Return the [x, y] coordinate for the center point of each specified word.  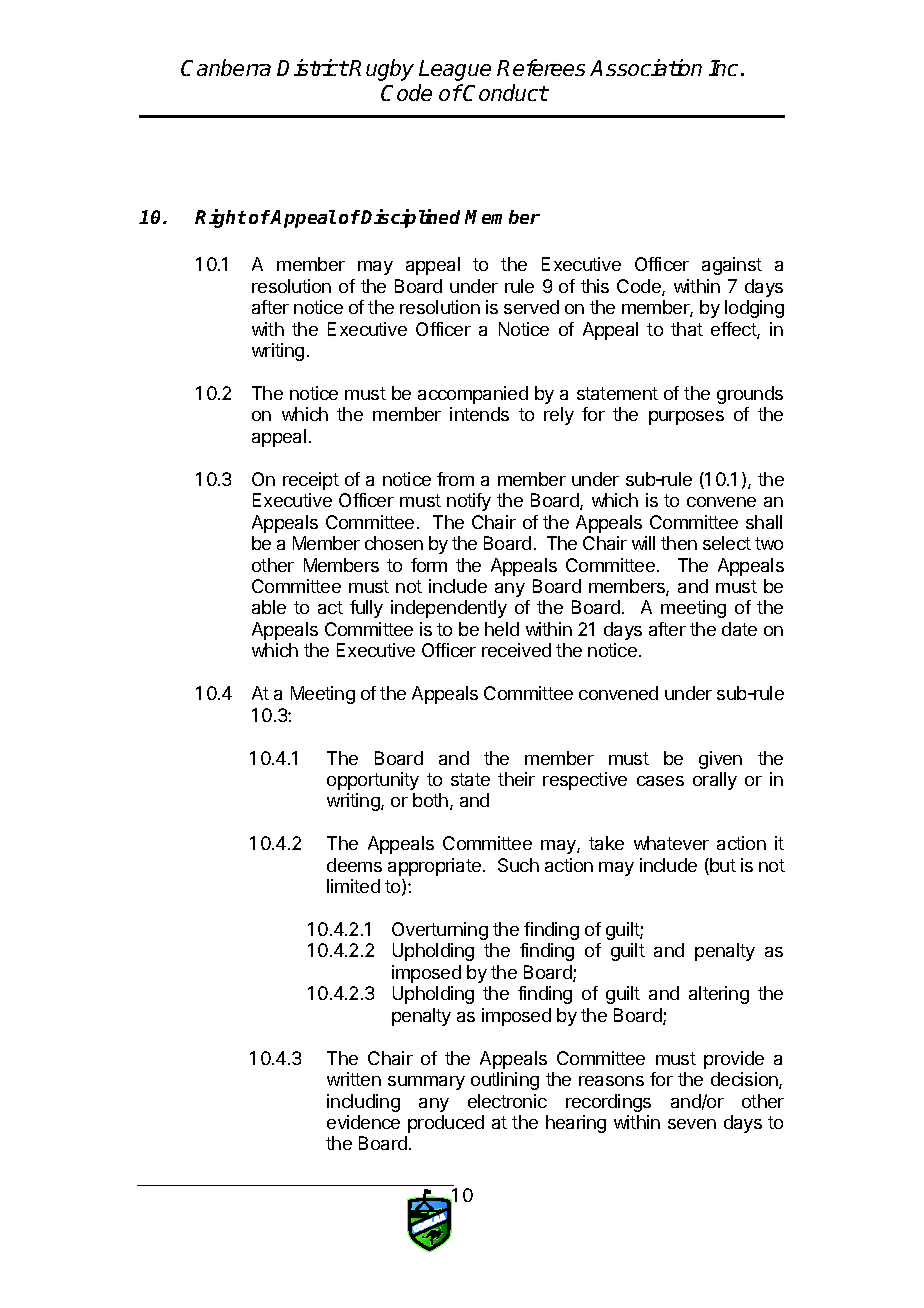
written [354, 1079]
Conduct [505, 92]
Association [646, 67]
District [312, 67]
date [739, 629]
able [269, 607]
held [502, 629]
